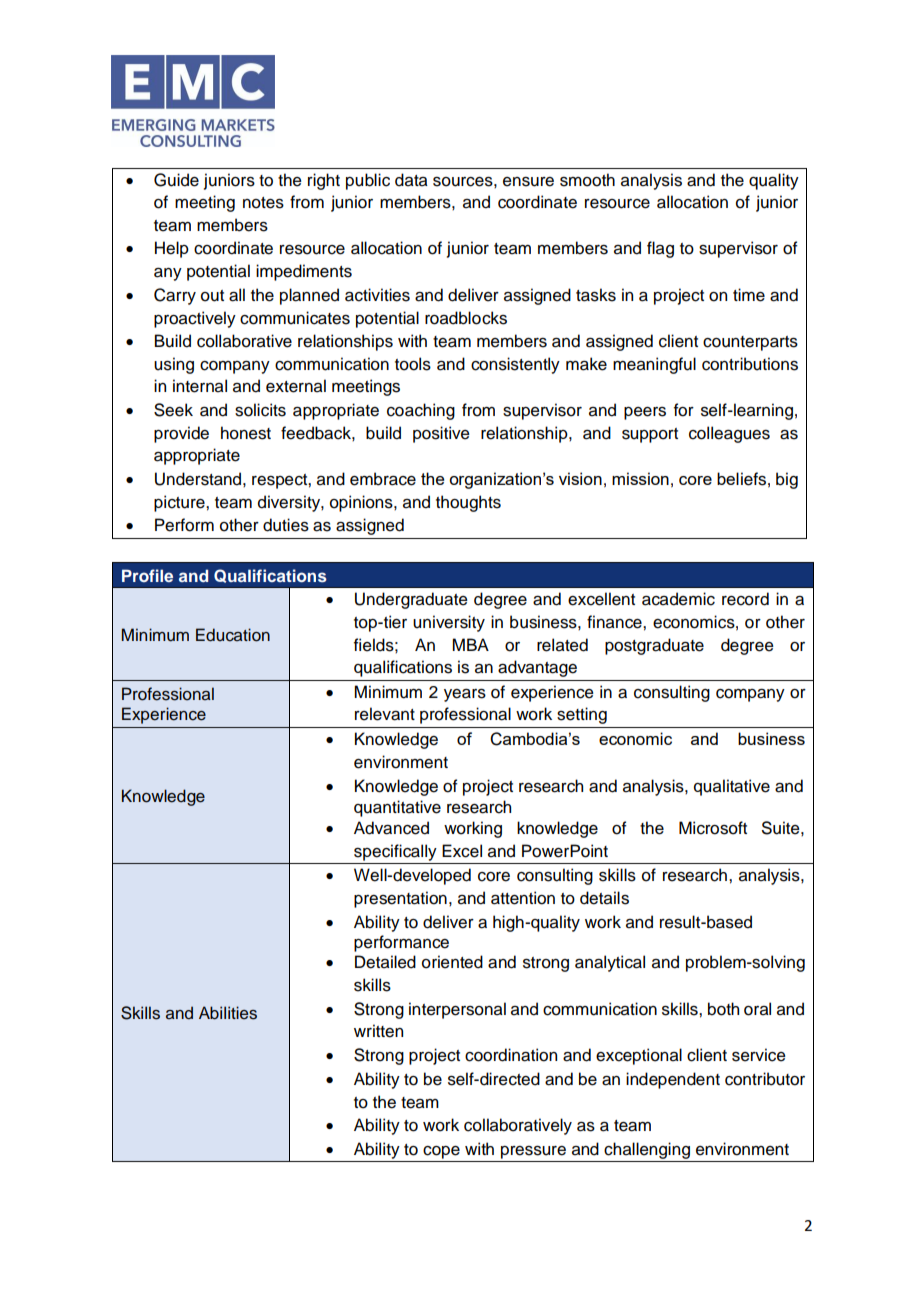 This screenshot has width=924, height=1308. What do you see at coordinates (673, 1080) in the screenshot?
I see `independent` at bounding box center [673, 1080].
